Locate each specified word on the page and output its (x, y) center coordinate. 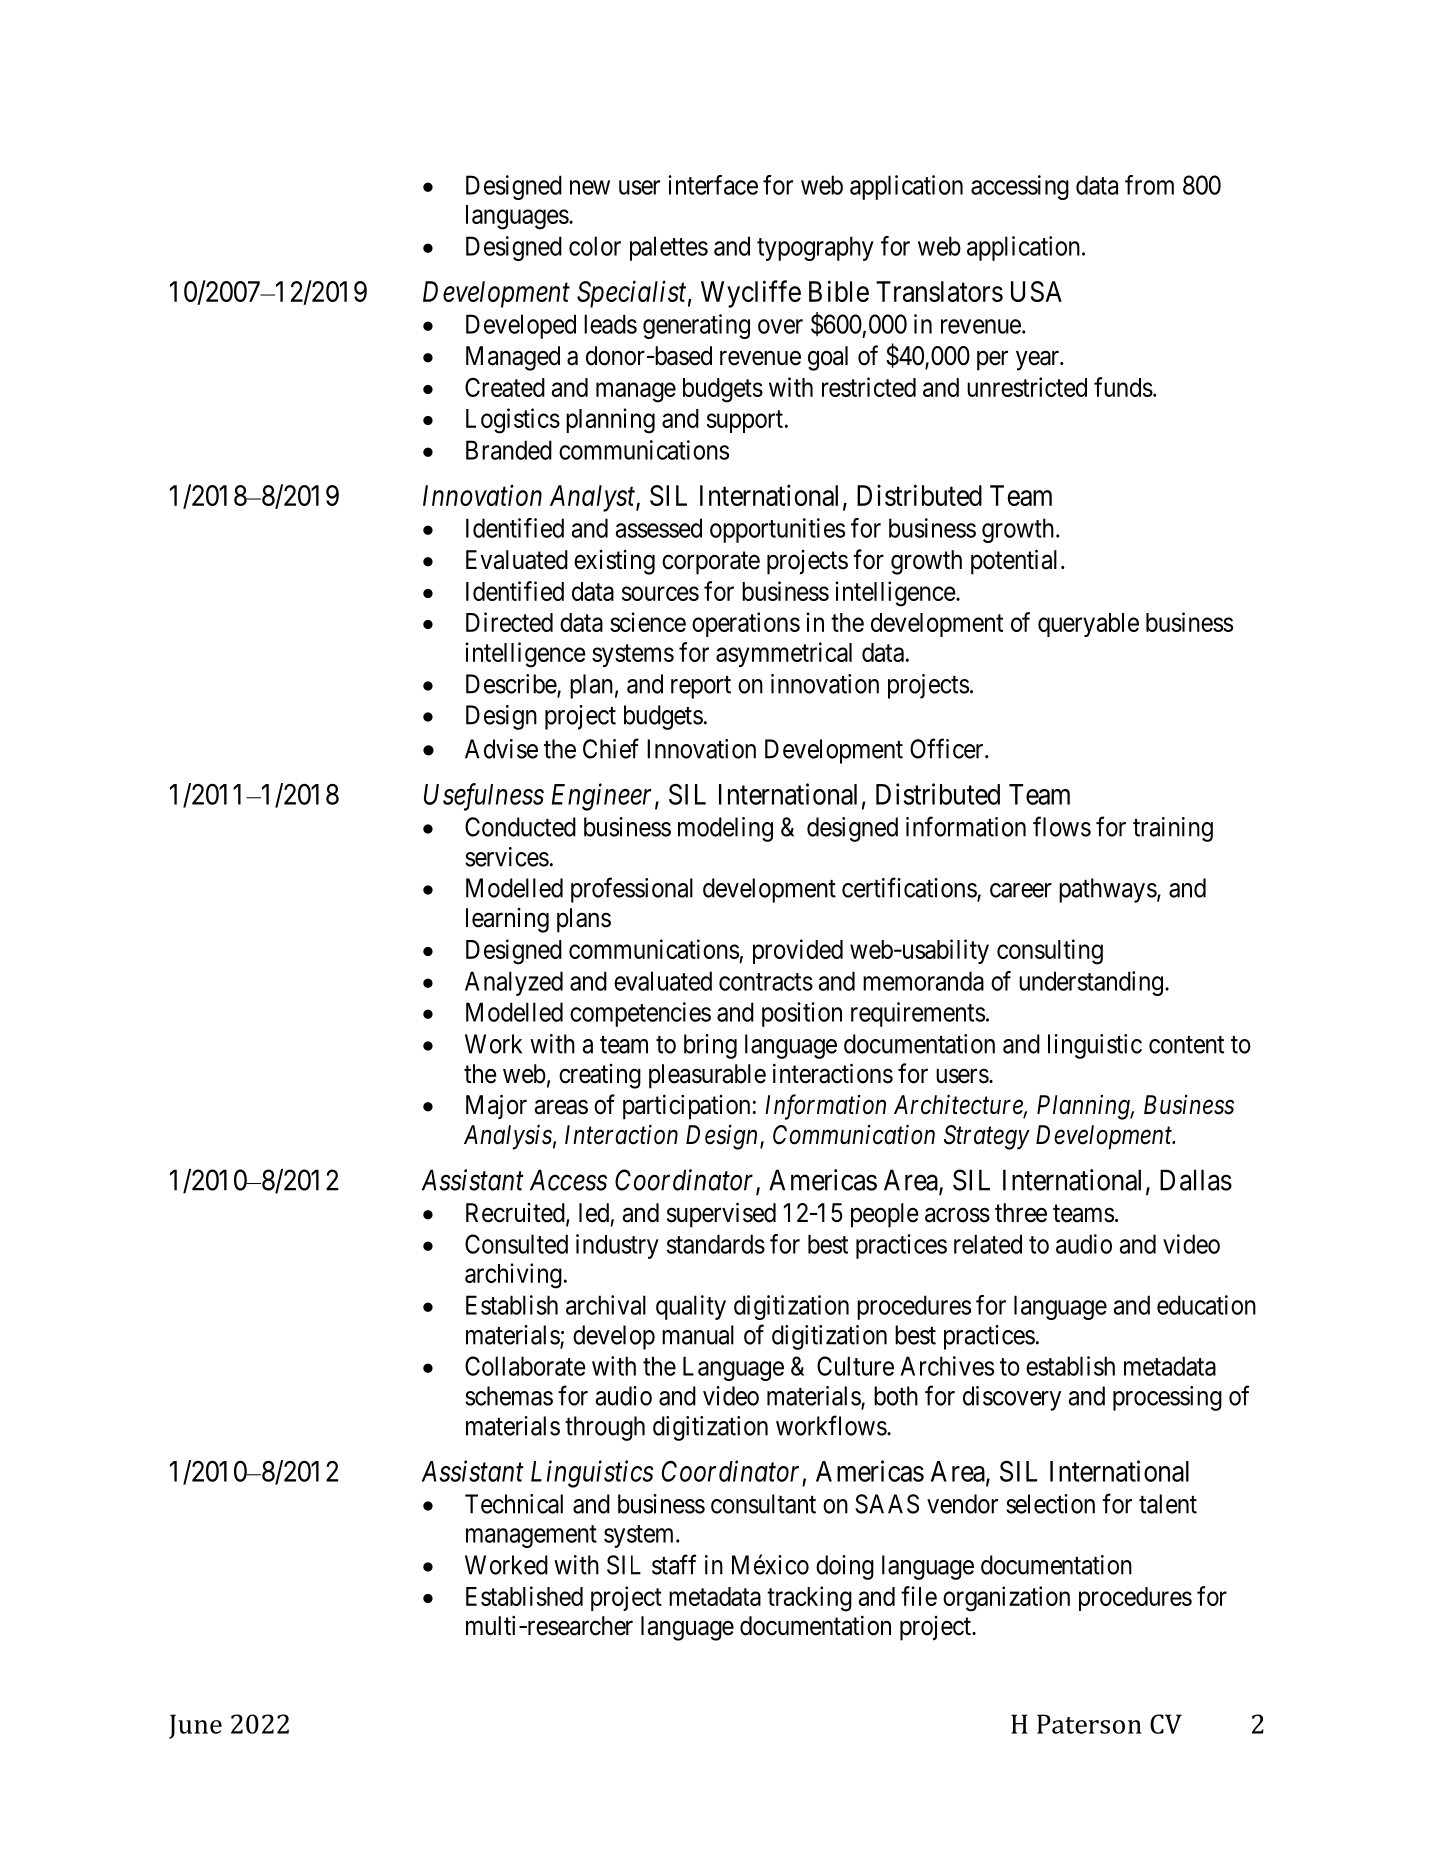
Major (496, 1106)
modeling (725, 829)
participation (686, 1107)
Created (505, 387)
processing (1167, 1398)
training (1173, 829)
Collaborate (525, 1366)
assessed (658, 528)
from (1149, 185)
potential (1016, 562)
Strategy (987, 1137)
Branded (509, 450)
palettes (669, 248)
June (195, 1726)
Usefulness (484, 797)
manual (698, 1335)
